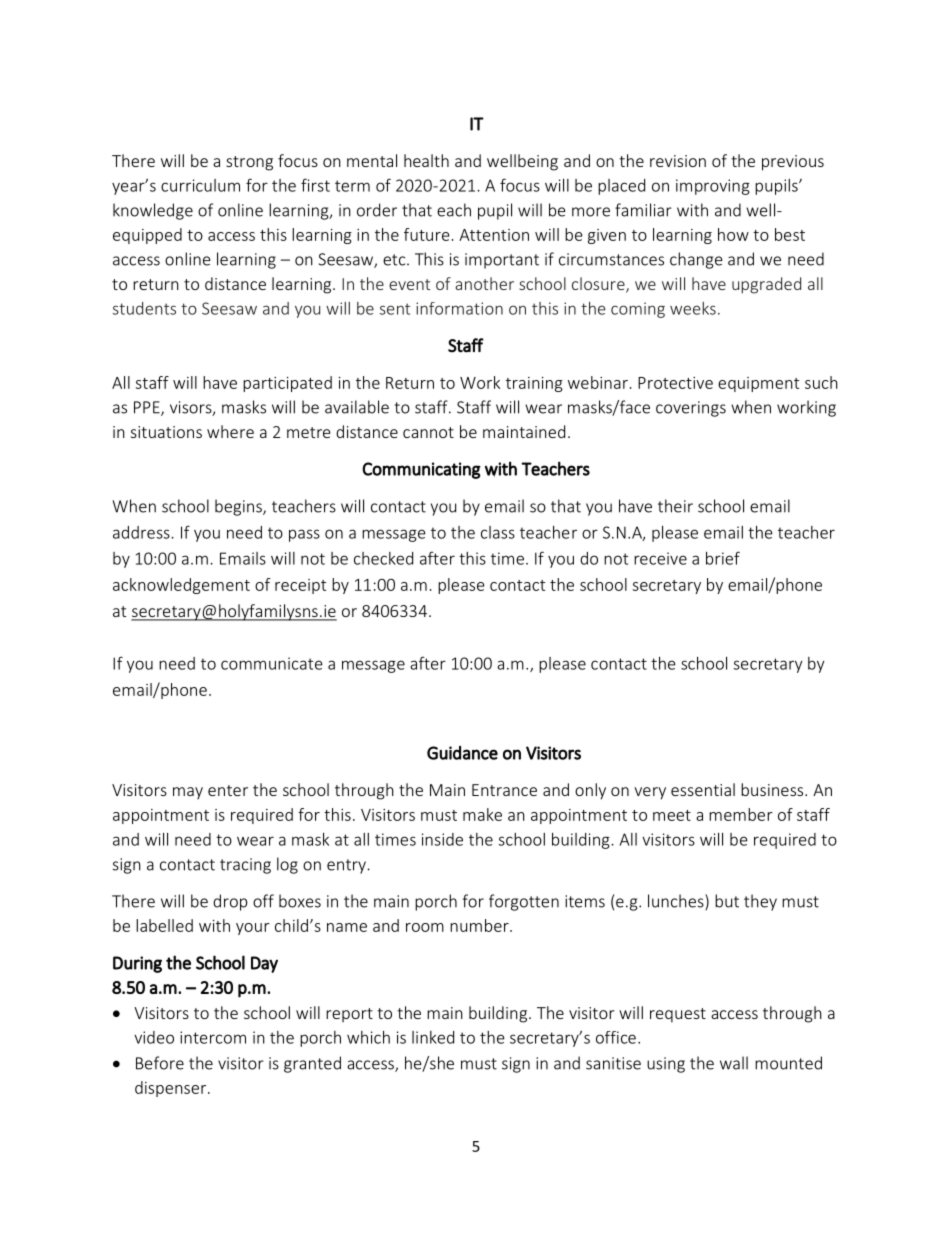  I want to click on business, so click(773, 789).
